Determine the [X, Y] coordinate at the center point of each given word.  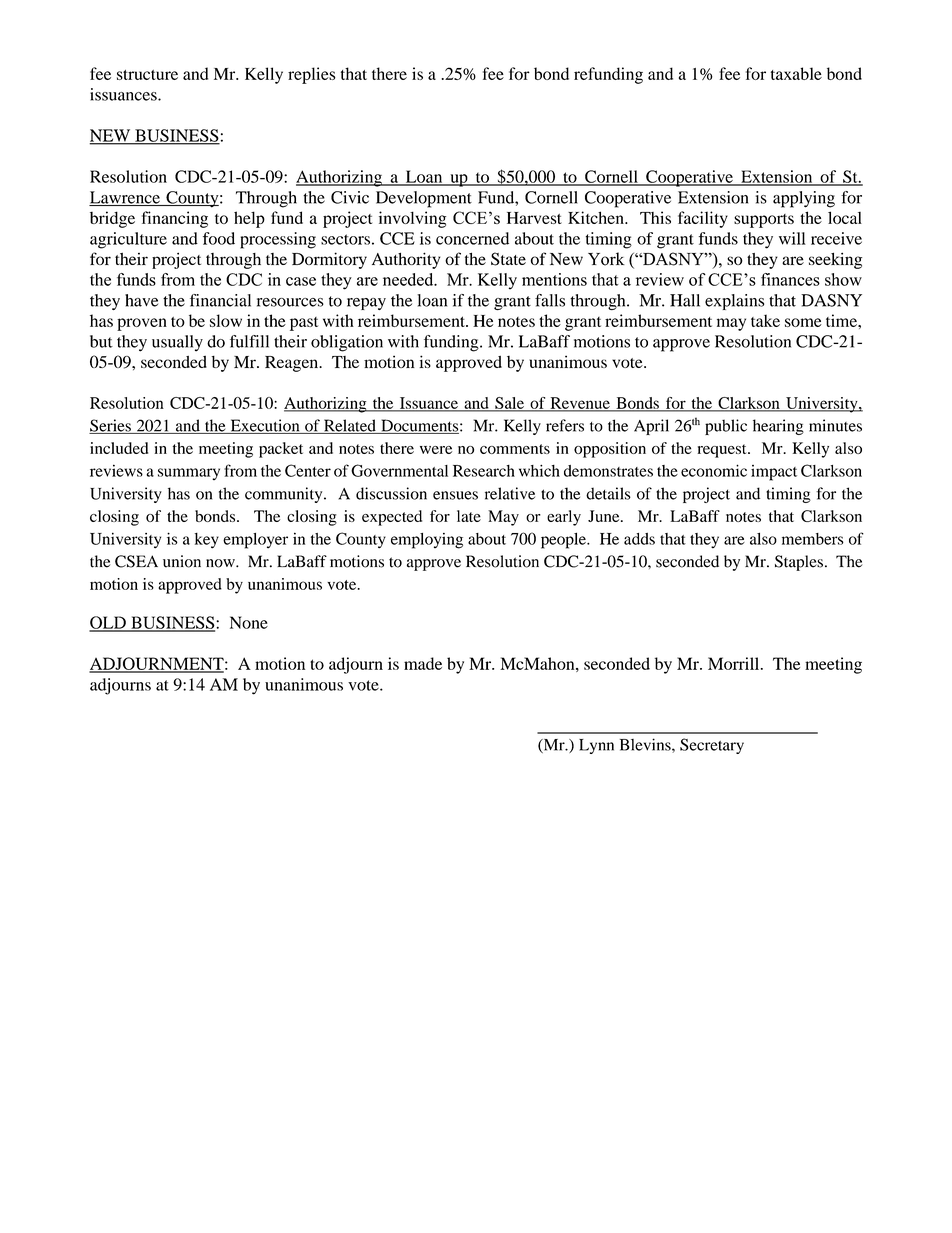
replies [312, 75]
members [813, 539]
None [249, 622]
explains [734, 302]
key [207, 541]
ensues [455, 495]
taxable [796, 73]
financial [220, 300]
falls [550, 300]
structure [147, 75]
